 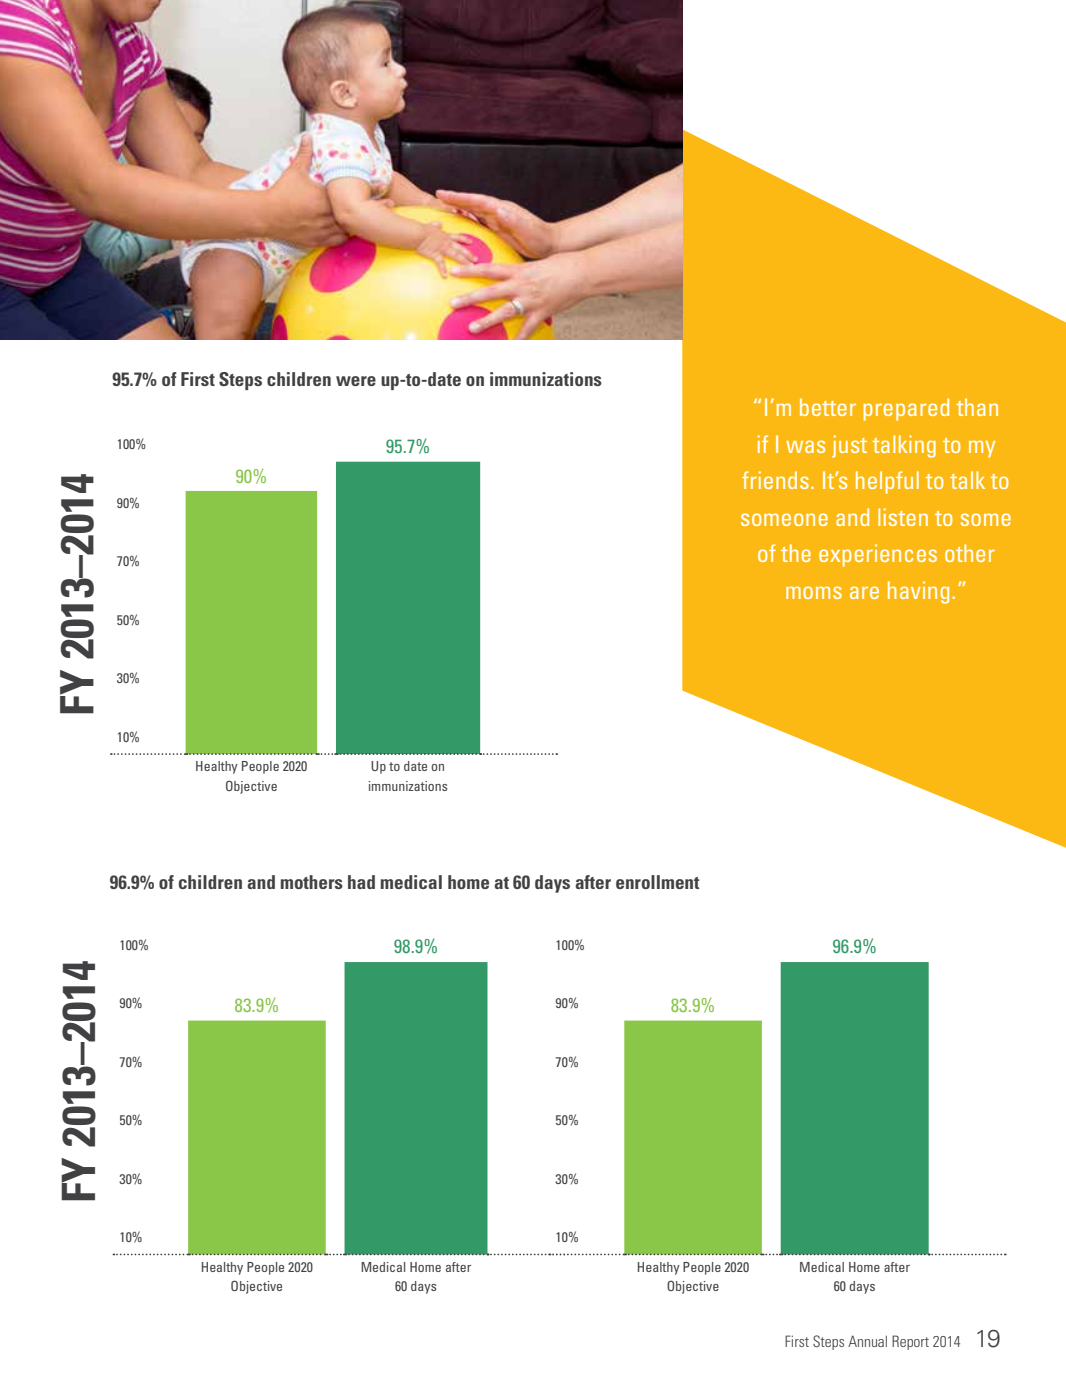 I want to click on having, so click(x=918, y=592).
